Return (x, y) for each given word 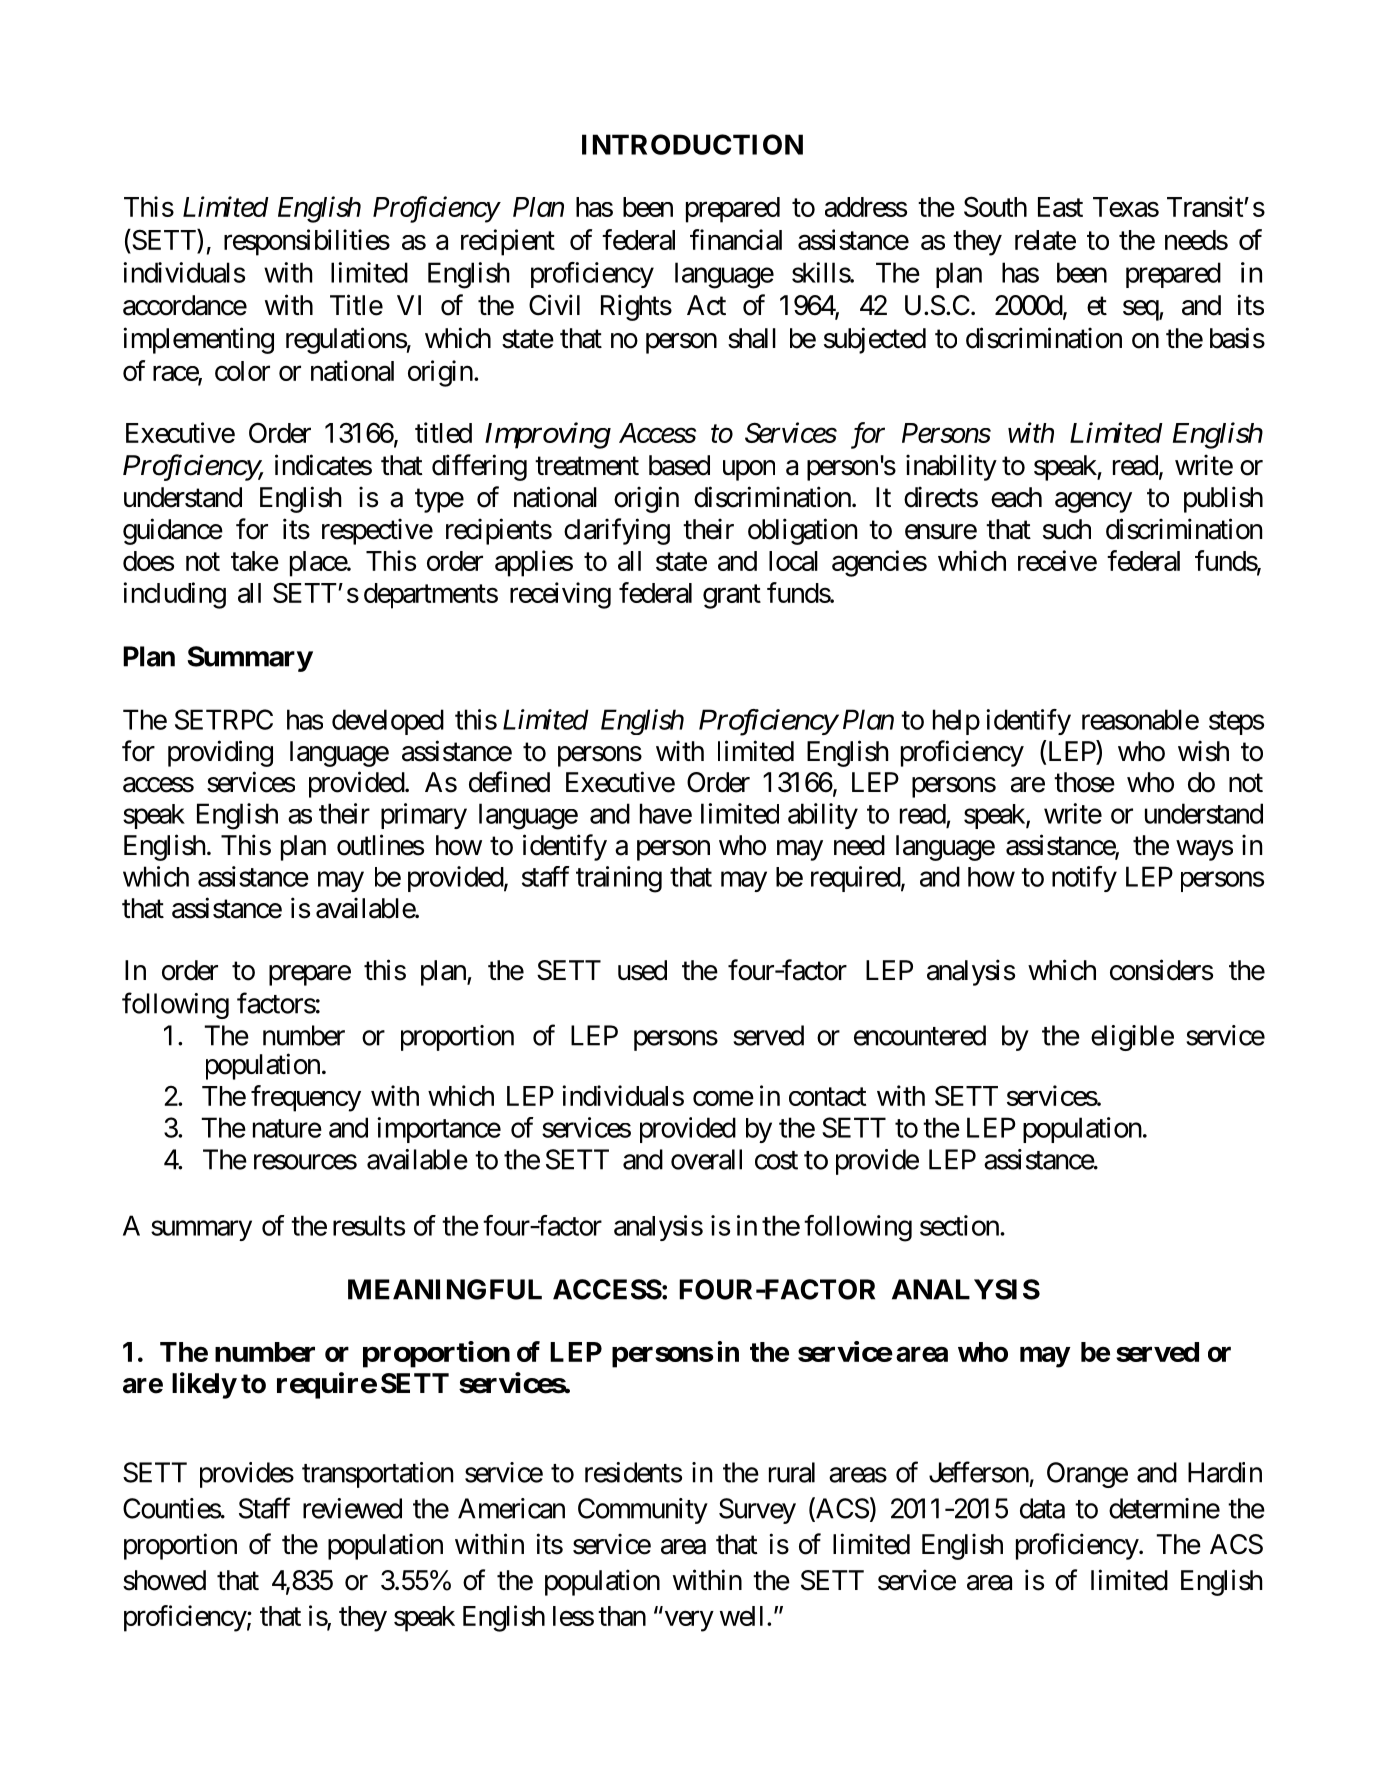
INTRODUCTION (692, 144)
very (689, 1621)
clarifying (617, 531)
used (642, 970)
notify (1084, 879)
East (1060, 207)
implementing (198, 340)
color (242, 371)
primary (424, 816)
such (1067, 529)
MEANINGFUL (445, 1289)
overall (706, 1159)
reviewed (352, 1508)
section (960, 1225)
